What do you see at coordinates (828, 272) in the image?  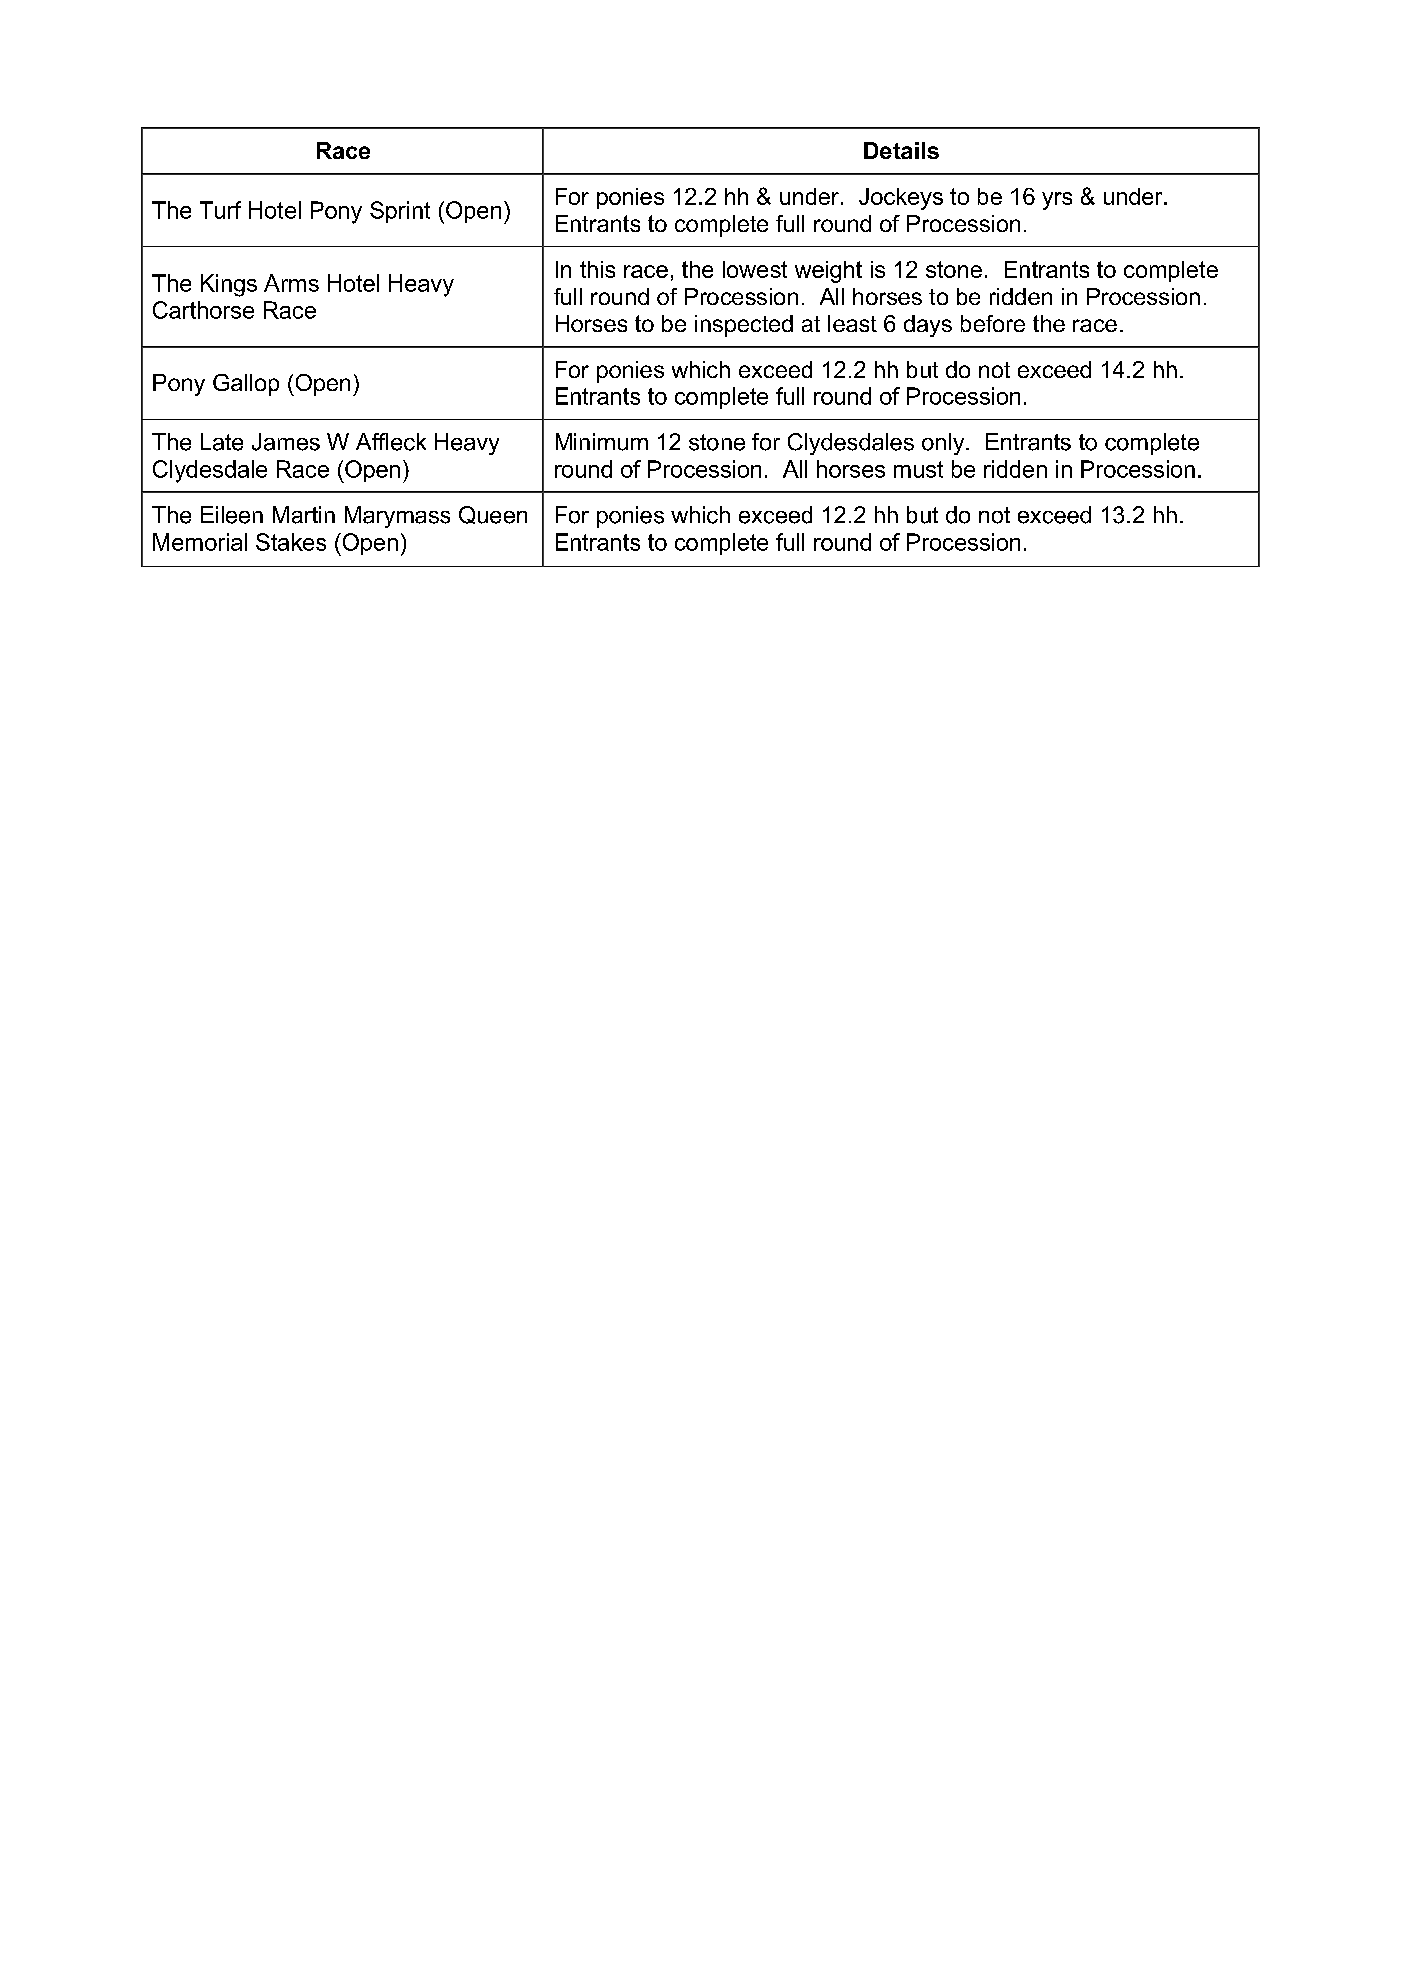 I see `weight` at bounding box center [828, 272].
